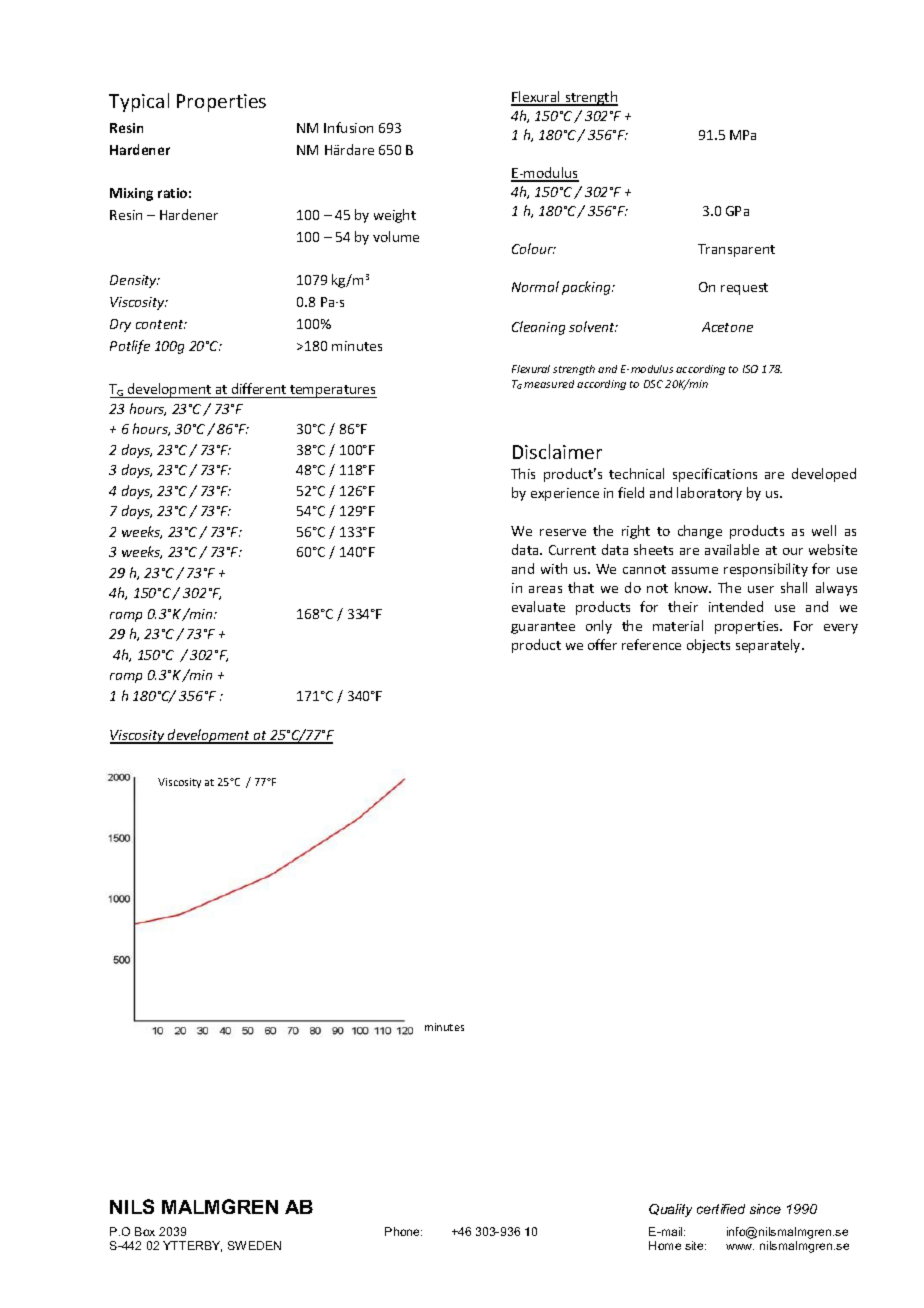  I want to click on evaluate, so click(538, 606).
